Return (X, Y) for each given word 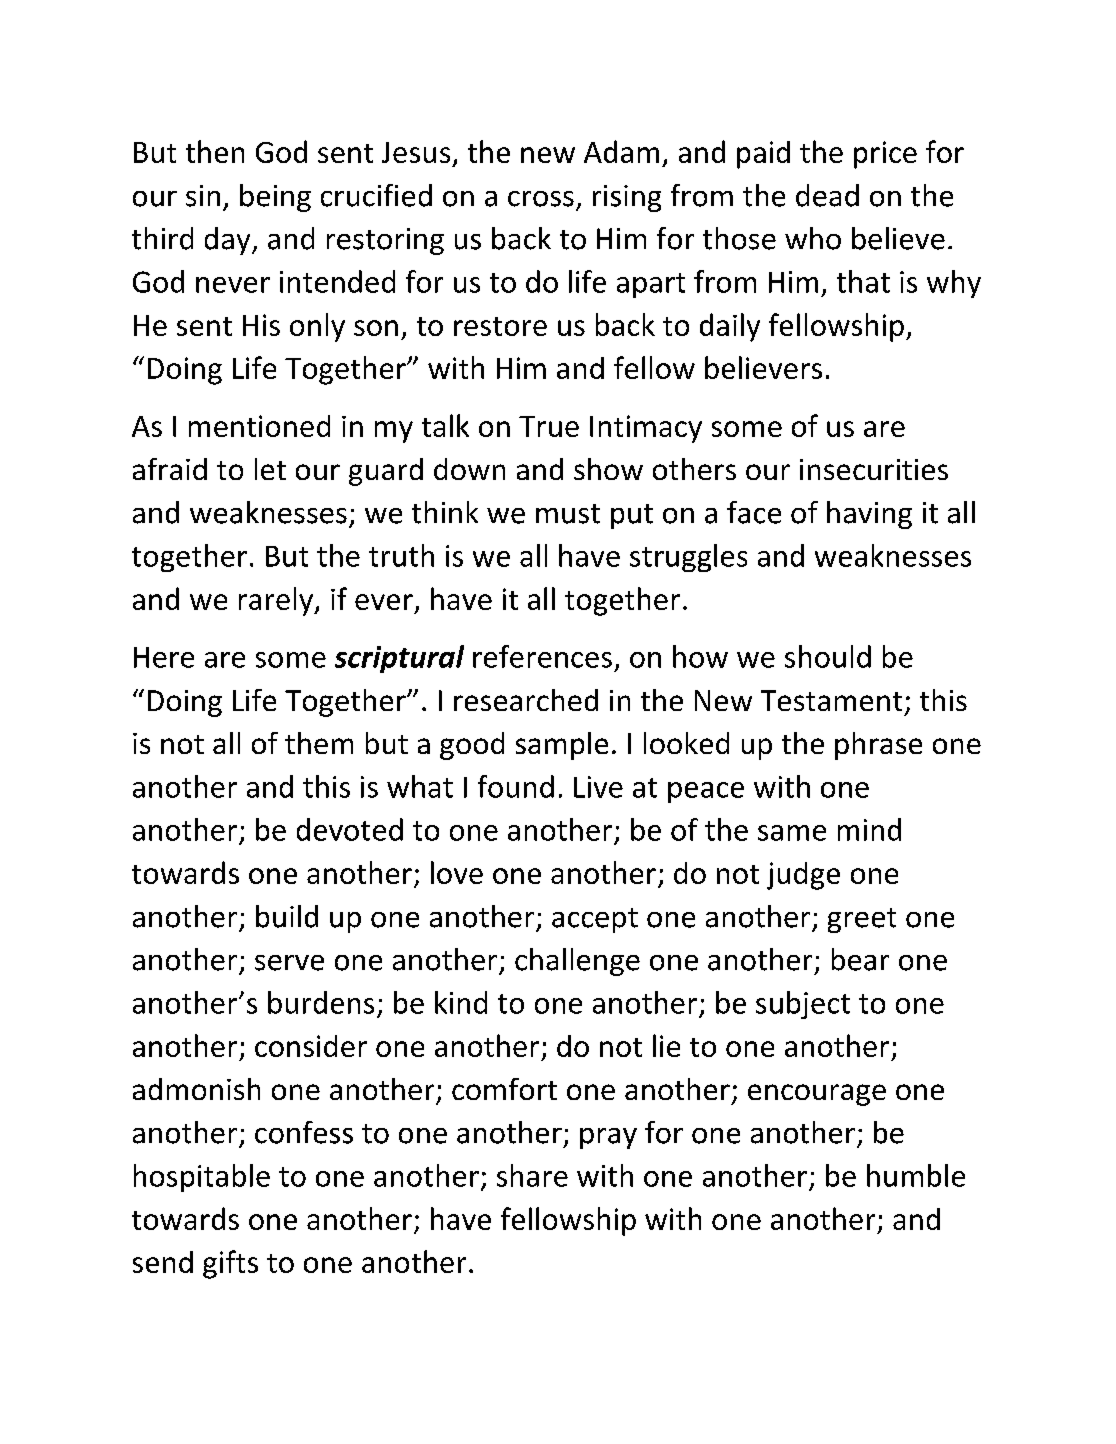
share (532, 1175)
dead (827, 195)
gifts (230, 1264)
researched (526, 700)
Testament (831, 700)
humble (916, 1175)
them (319, 743)
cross (541, 199)
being (275, 198)
